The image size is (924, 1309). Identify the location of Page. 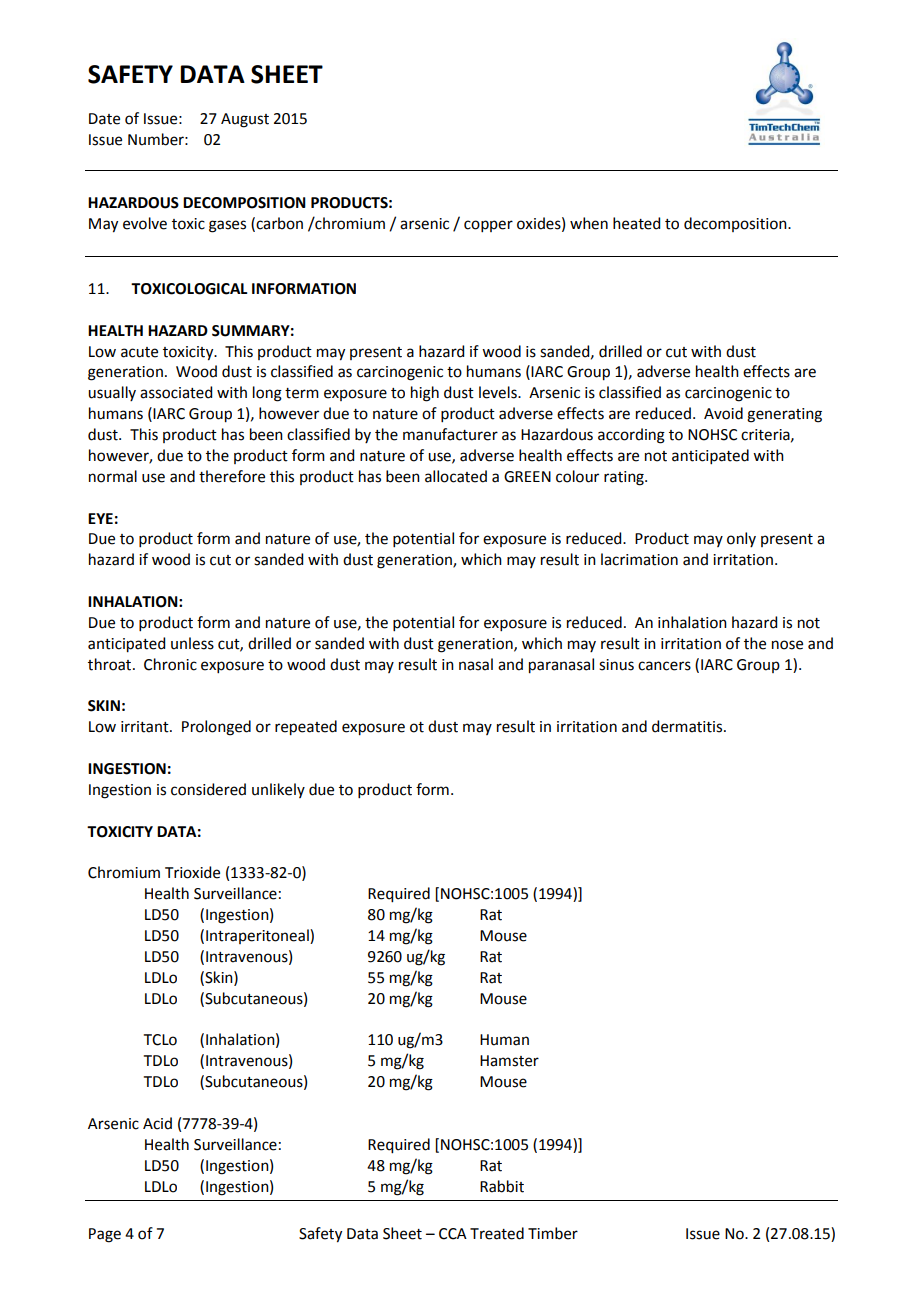
(105, 1235).
